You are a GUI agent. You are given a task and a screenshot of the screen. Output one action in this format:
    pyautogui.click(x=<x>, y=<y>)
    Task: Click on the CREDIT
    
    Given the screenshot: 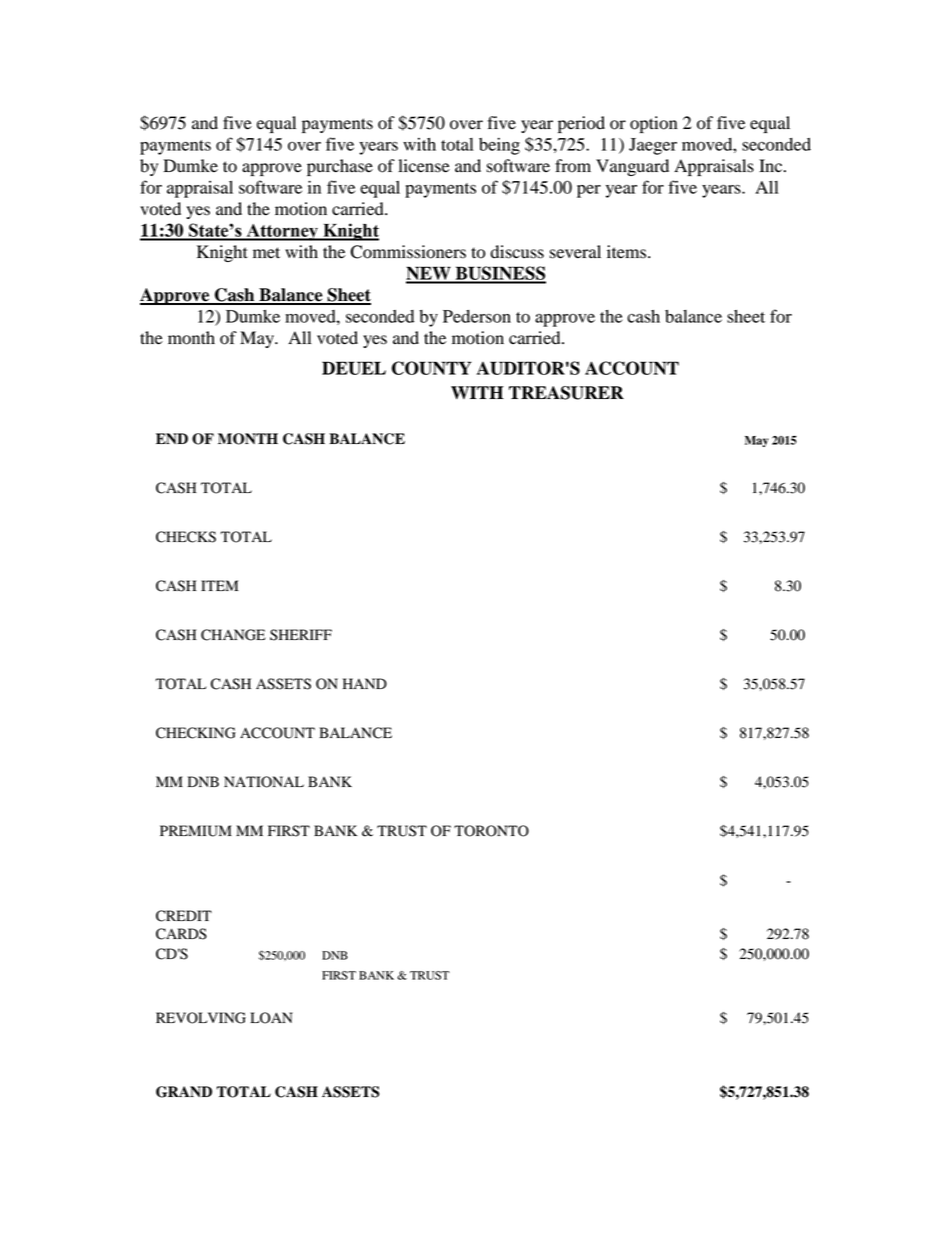 What is the action you would take?
    pyautogui.click(x=184, y=916)
